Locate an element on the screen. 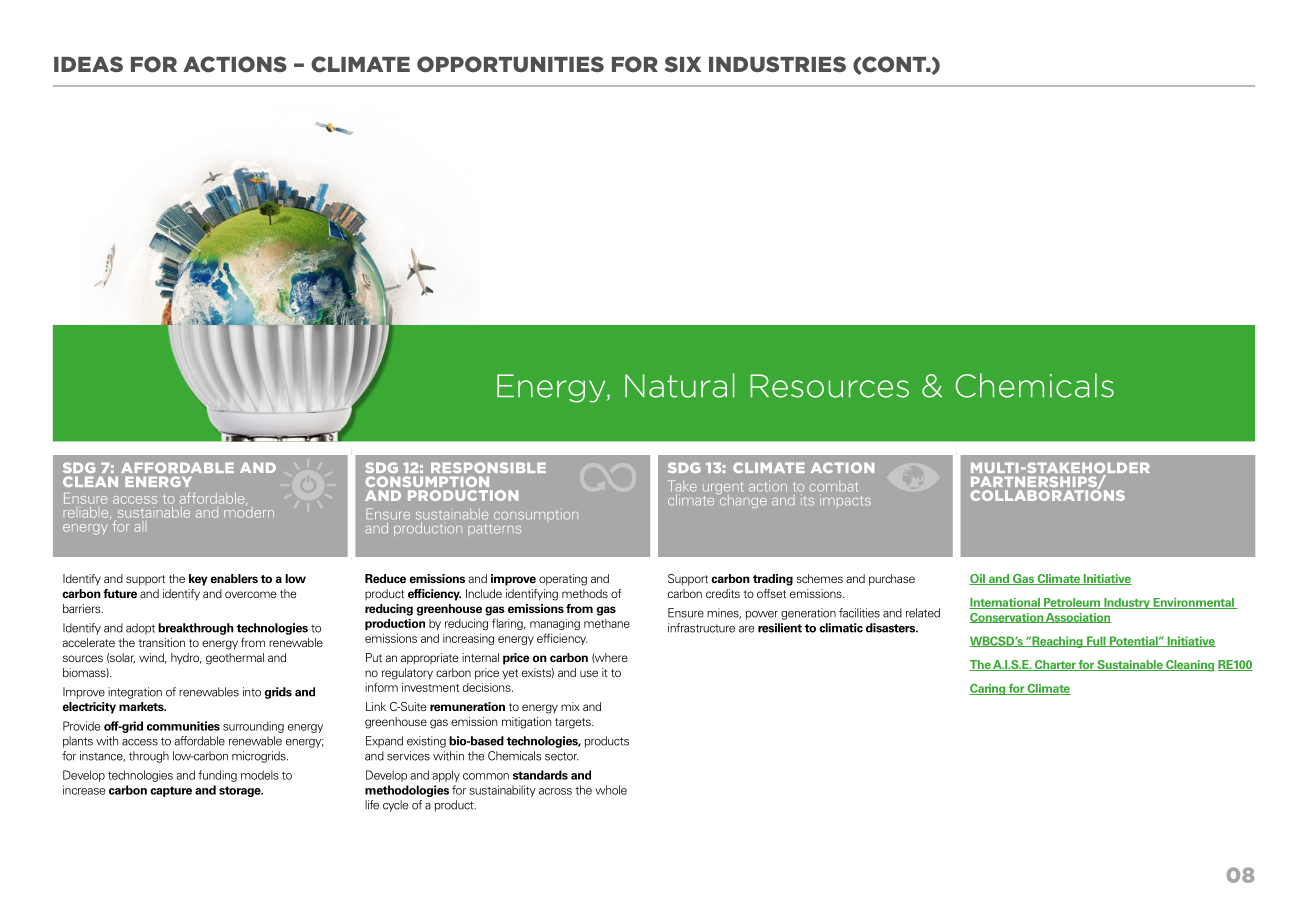 Image resolution: width=1308 pixels, height=924 pixels. Petroleum is located at coordinates (1072, 603).
